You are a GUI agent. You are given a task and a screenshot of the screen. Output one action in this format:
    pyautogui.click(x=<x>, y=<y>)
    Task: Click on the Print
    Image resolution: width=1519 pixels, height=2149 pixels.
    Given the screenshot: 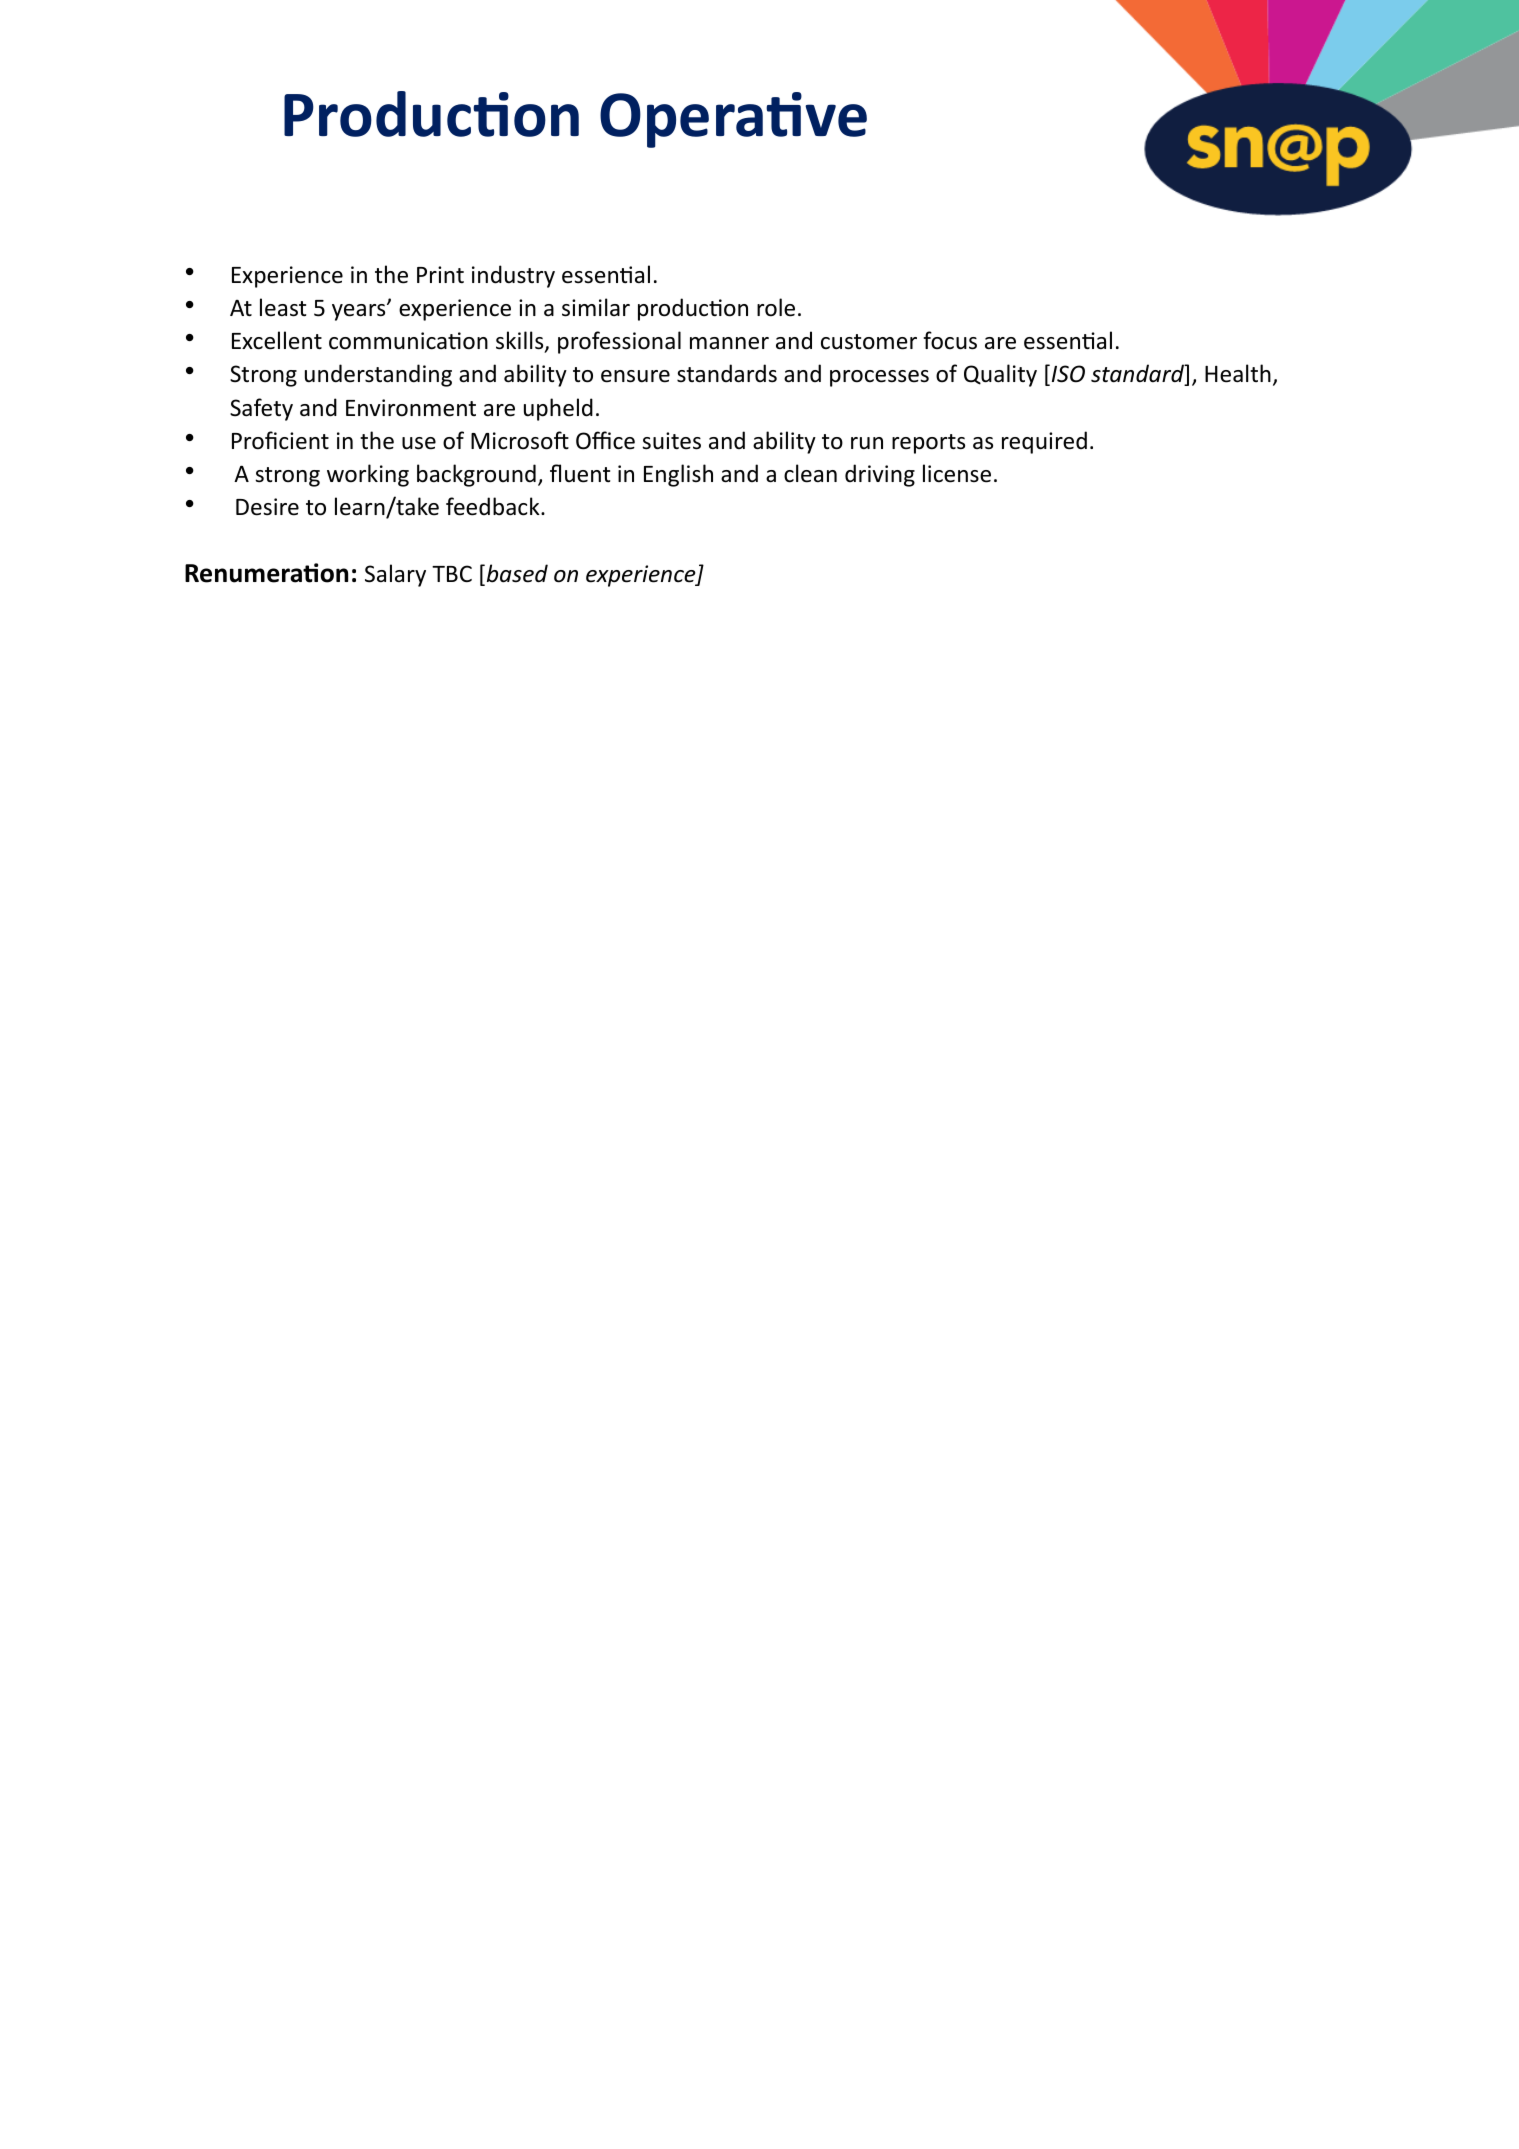 What is the action you would take?
    pyautogui.click(x=440, y=274)
